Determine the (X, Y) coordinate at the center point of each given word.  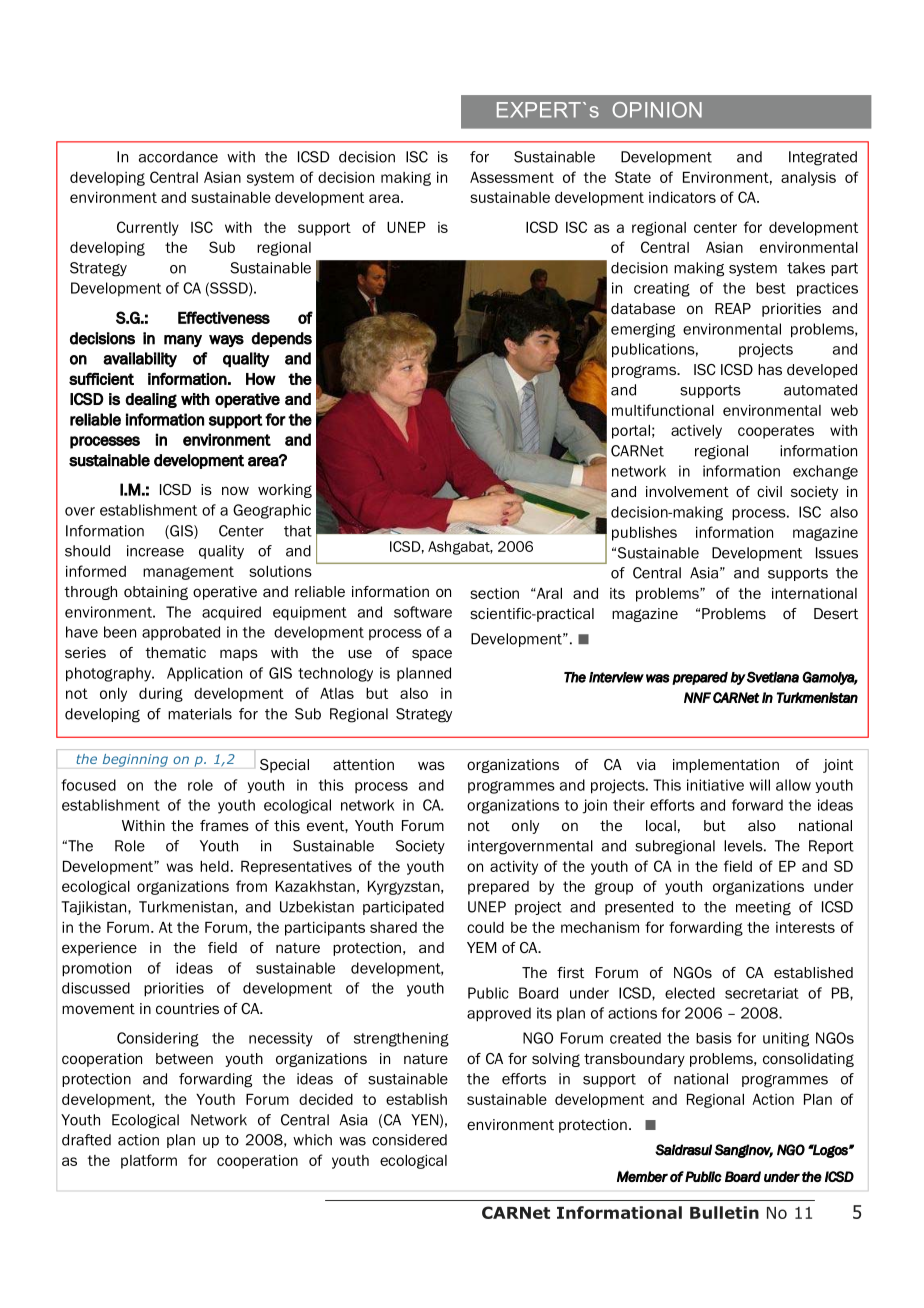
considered (409, 1140)
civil (769, 491)
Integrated (823, 158)
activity (514, 868)
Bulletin (724, 1212)
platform (149, 1161)
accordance (178, 157)
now (235, 491)
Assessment (512, 177)
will (759, 785)
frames (224, 825)
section (494, 593)
